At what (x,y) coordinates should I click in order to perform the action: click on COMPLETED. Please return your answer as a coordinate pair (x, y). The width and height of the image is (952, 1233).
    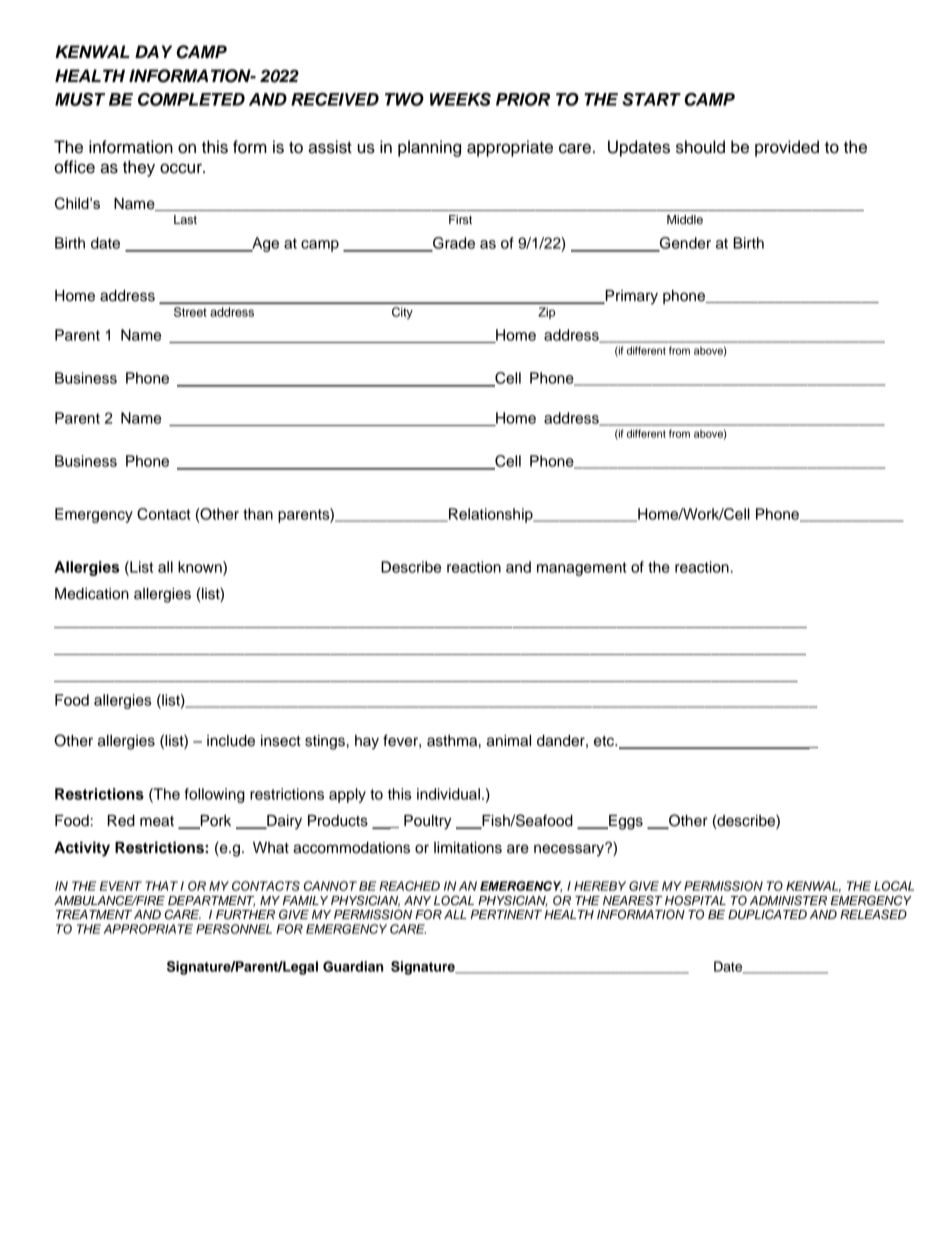
    Looking at the image, I should click on (191, 99).
